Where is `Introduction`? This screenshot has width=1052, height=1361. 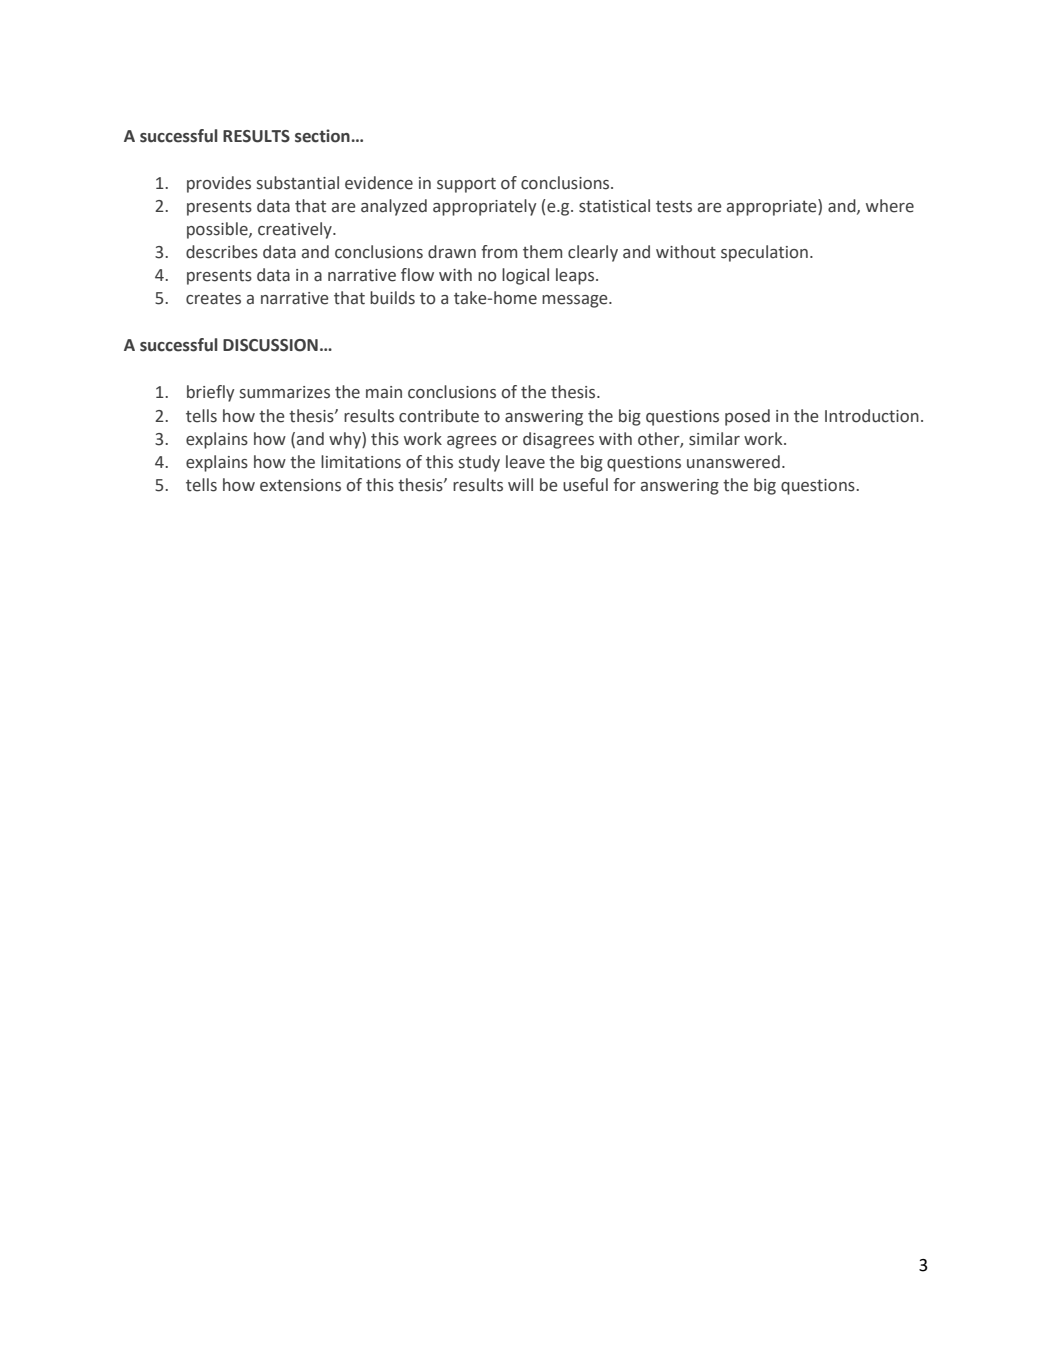
Introduction is located at coordinates (872, 416).
